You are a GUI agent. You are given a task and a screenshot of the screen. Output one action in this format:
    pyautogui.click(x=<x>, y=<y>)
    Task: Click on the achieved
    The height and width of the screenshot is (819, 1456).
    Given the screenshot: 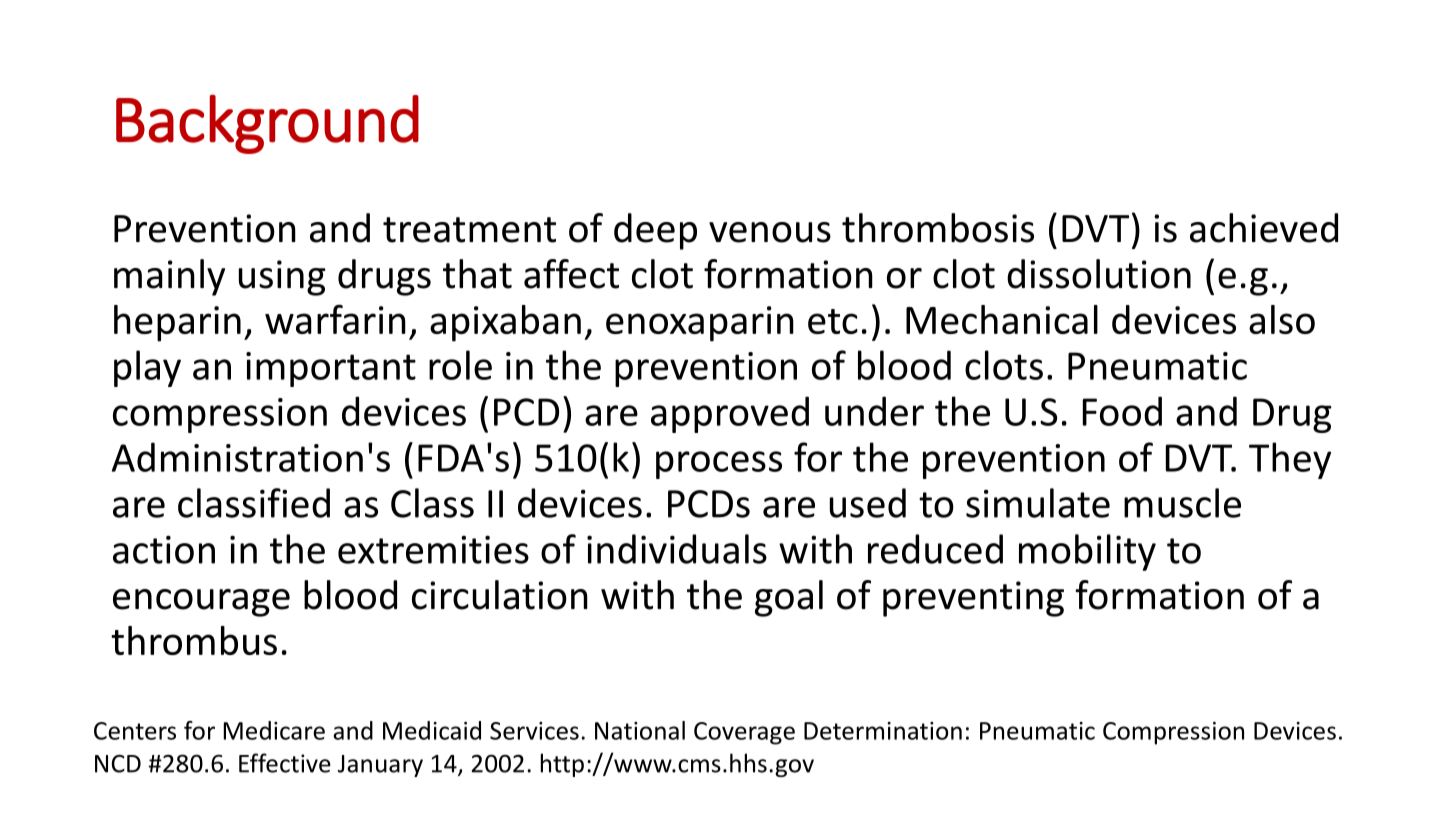 What is the action you would take?
    pyautogui.click(x=1264, y=228)
